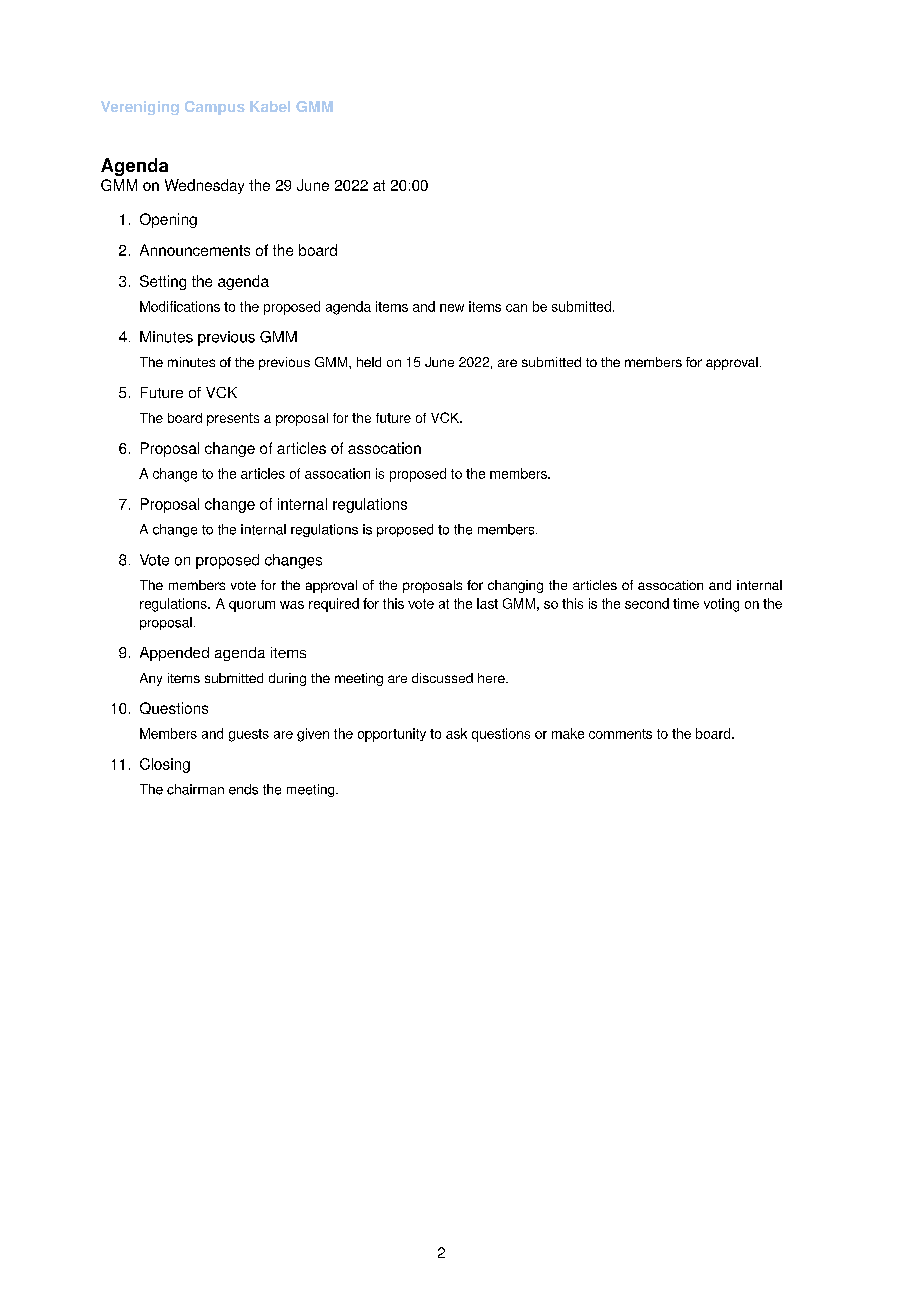  I want to click on presents, so click(233, 419).
